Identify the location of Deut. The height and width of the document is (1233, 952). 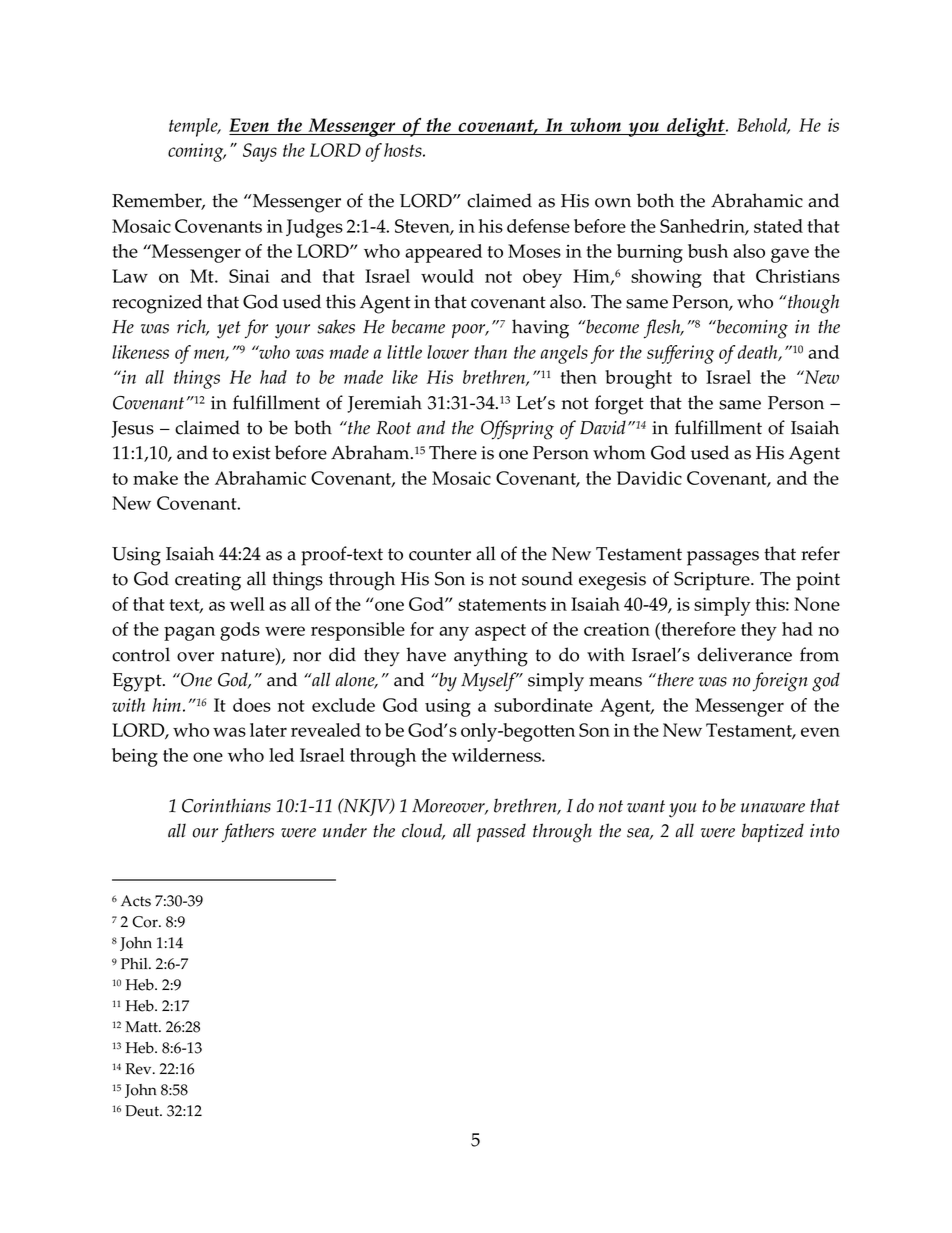
(143, 1111).
